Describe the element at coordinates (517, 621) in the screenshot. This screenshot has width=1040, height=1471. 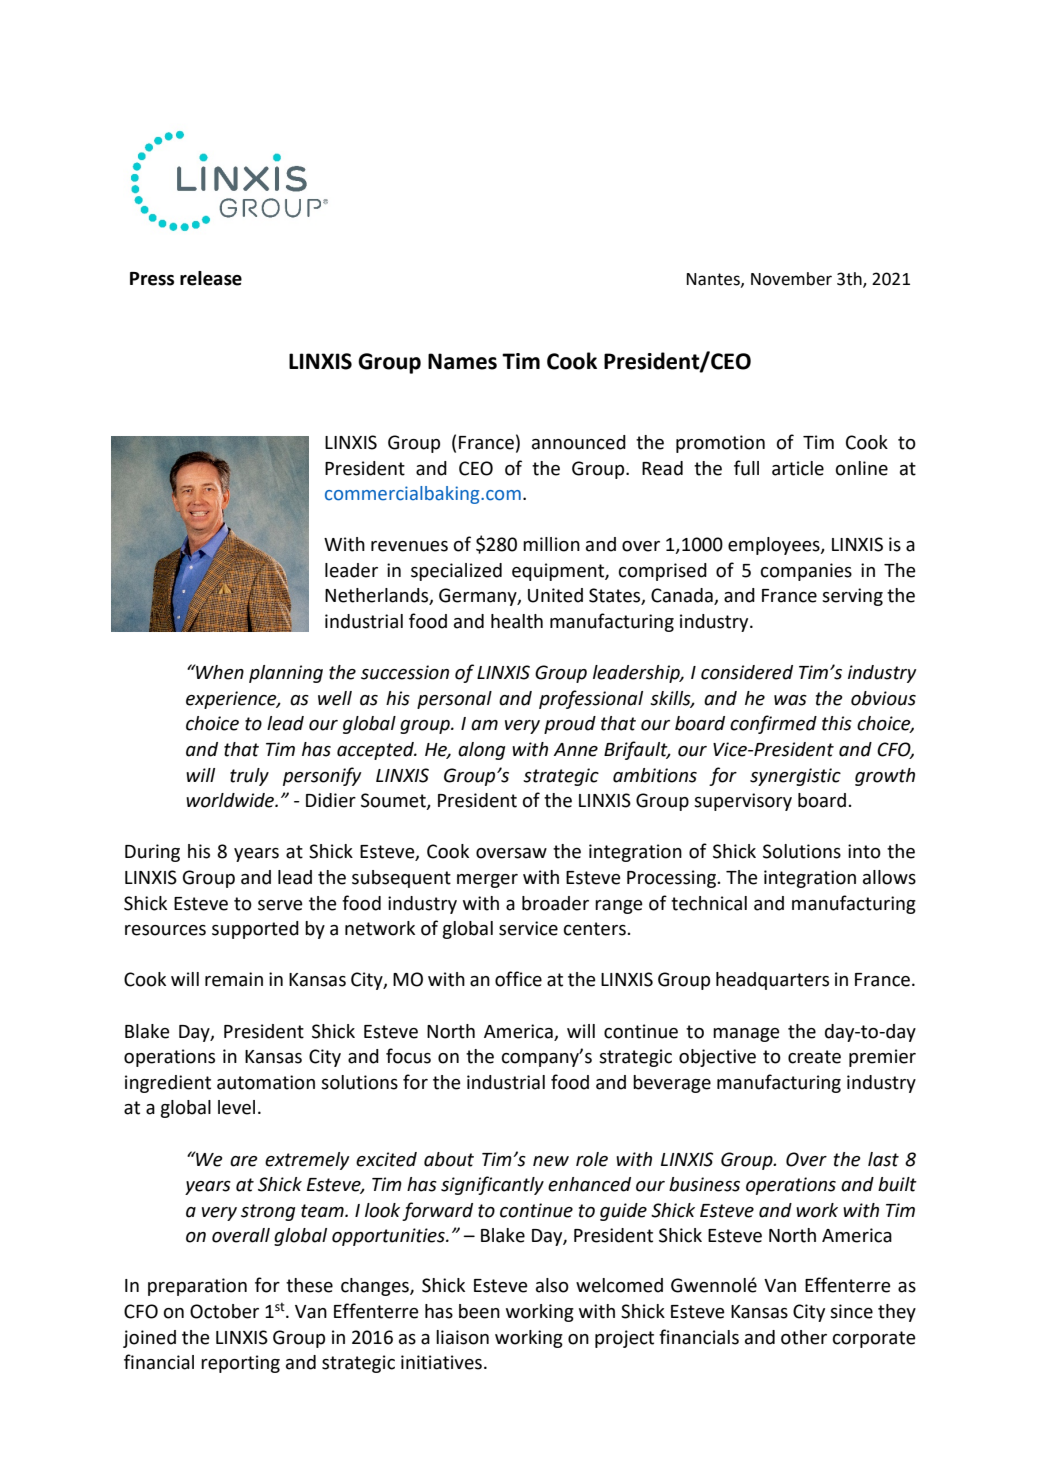
I see `health` at that location.
